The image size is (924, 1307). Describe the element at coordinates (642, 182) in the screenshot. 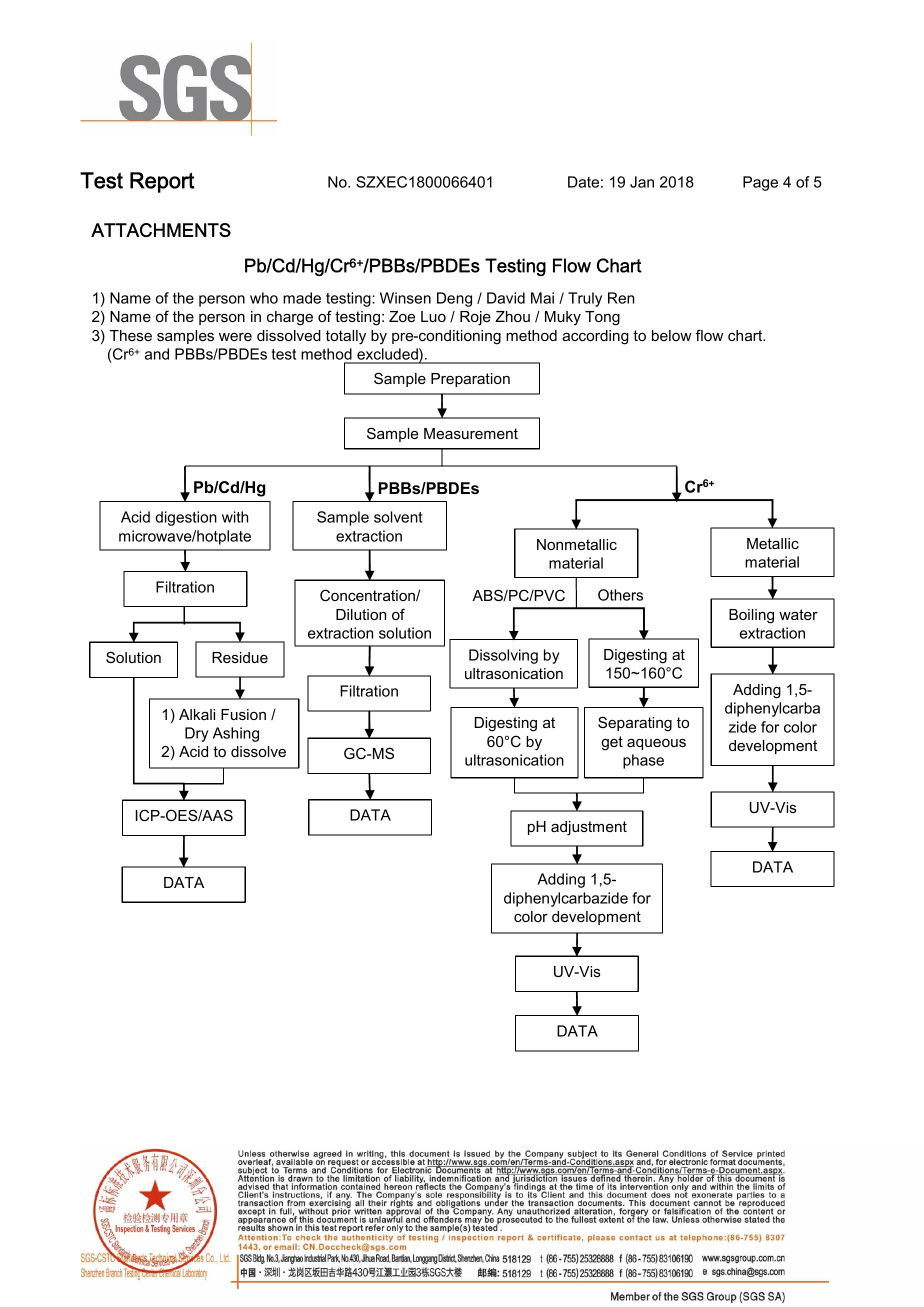

I see `Jan` at that location.
